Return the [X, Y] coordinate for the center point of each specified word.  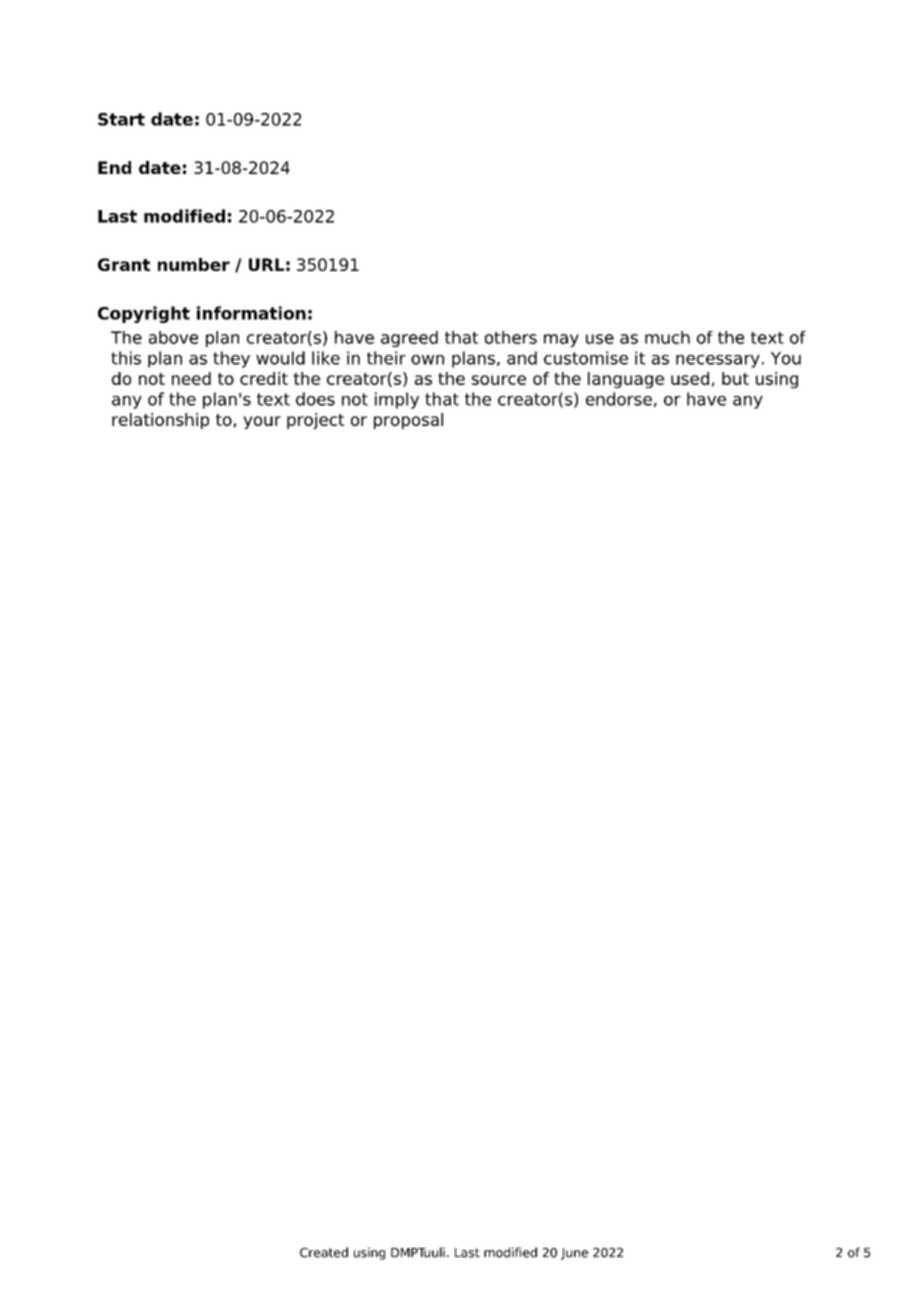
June [574, 1254]
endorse [619, 399]
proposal [408, 421]
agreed [409, 339]
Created [324, 1252]
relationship [160, 421]
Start [121, 119]
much [667, 337]
